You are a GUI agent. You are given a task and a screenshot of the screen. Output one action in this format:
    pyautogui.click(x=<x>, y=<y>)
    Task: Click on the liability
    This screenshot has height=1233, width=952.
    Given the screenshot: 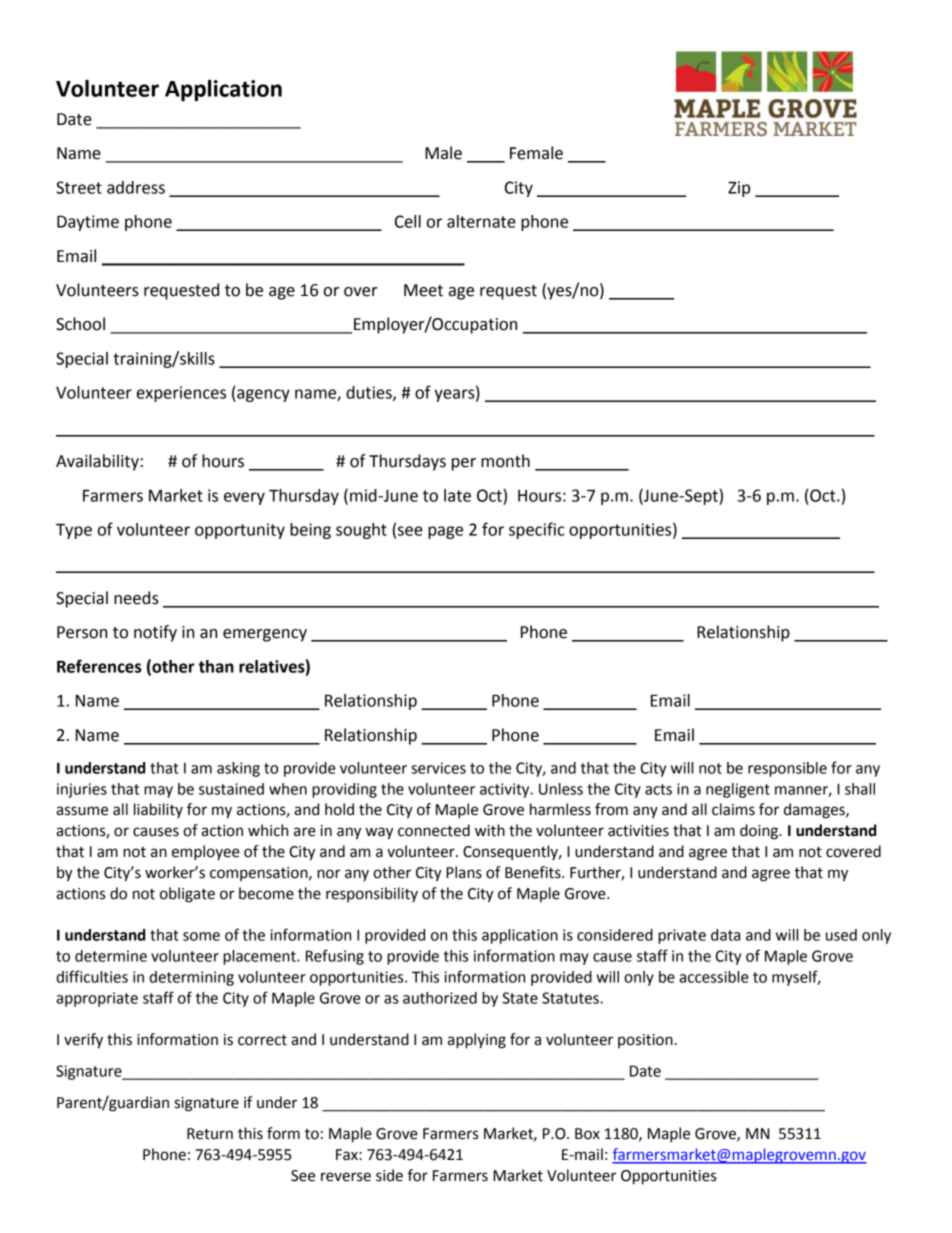 What is the action you would take?
    pyautogui.click(x=158, y=810)
